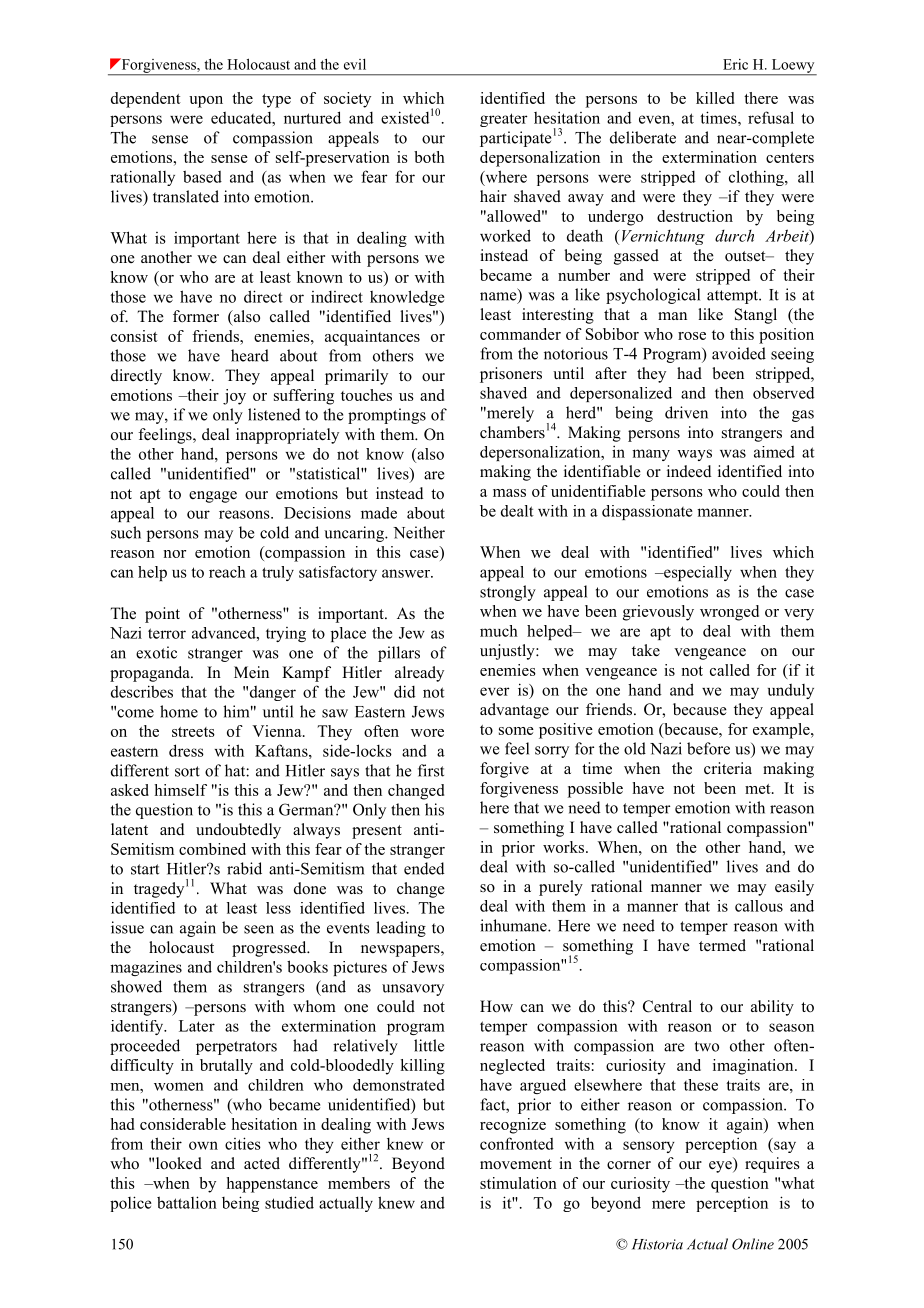 The image size is (924, 1308). What do you see at coordinates (715, 98) in the image?
I see `killed` at bounding box center [715, 98].
